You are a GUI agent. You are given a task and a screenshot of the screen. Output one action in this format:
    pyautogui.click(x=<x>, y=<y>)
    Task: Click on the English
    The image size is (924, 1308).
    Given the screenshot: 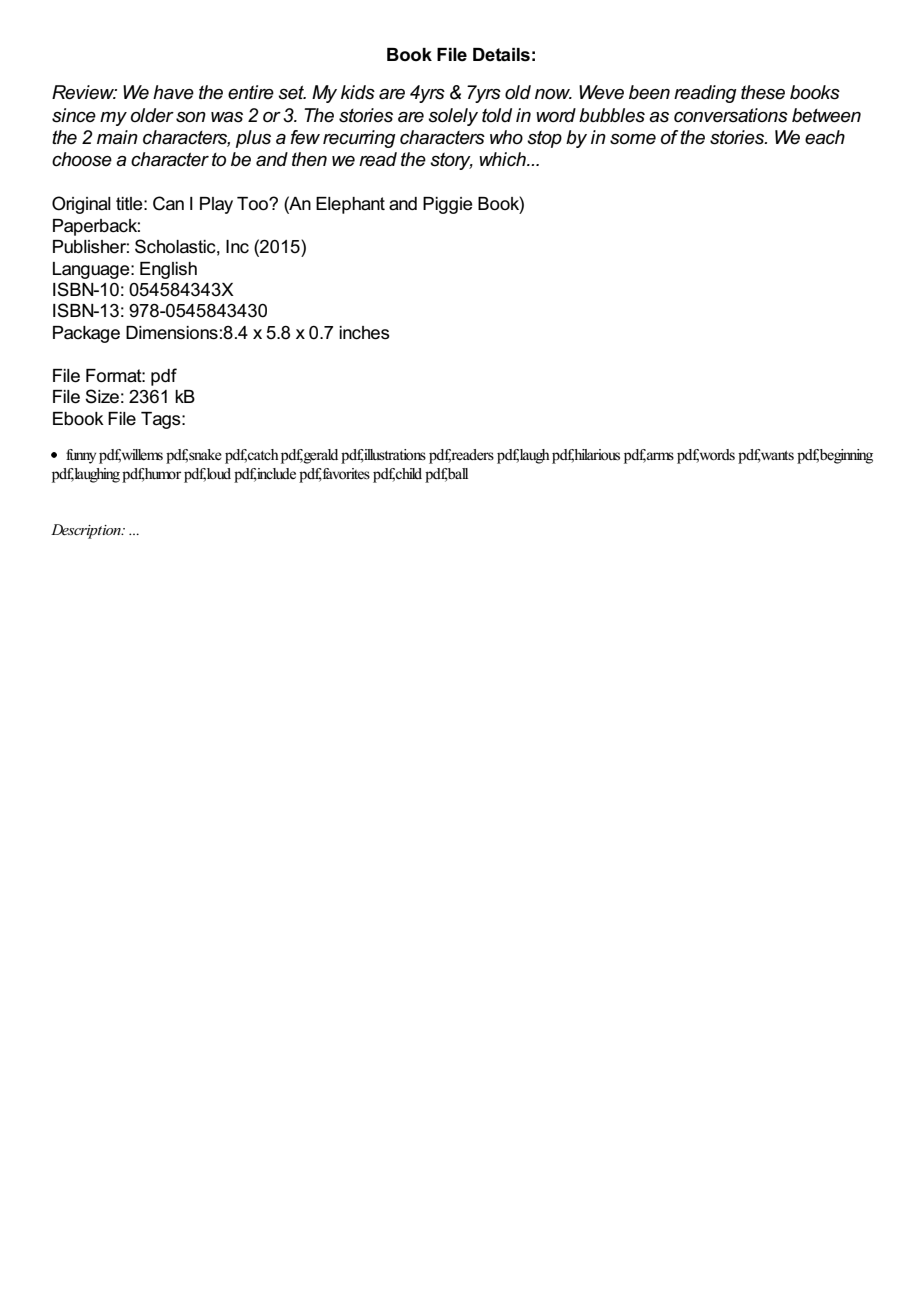 What is the action you would take?
    pyautogui.click(x=168, y=270)
